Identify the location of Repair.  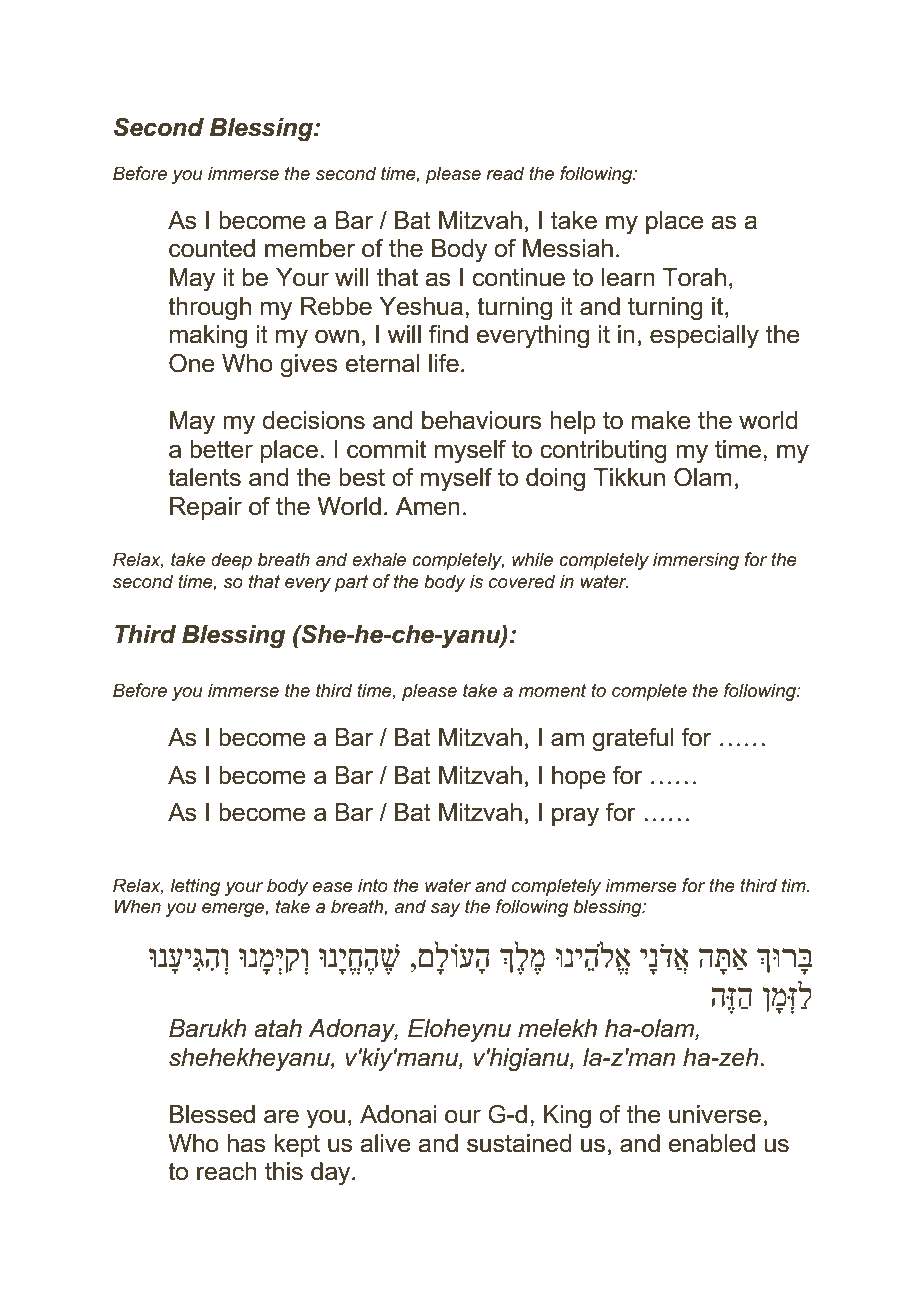
(206, 508).
